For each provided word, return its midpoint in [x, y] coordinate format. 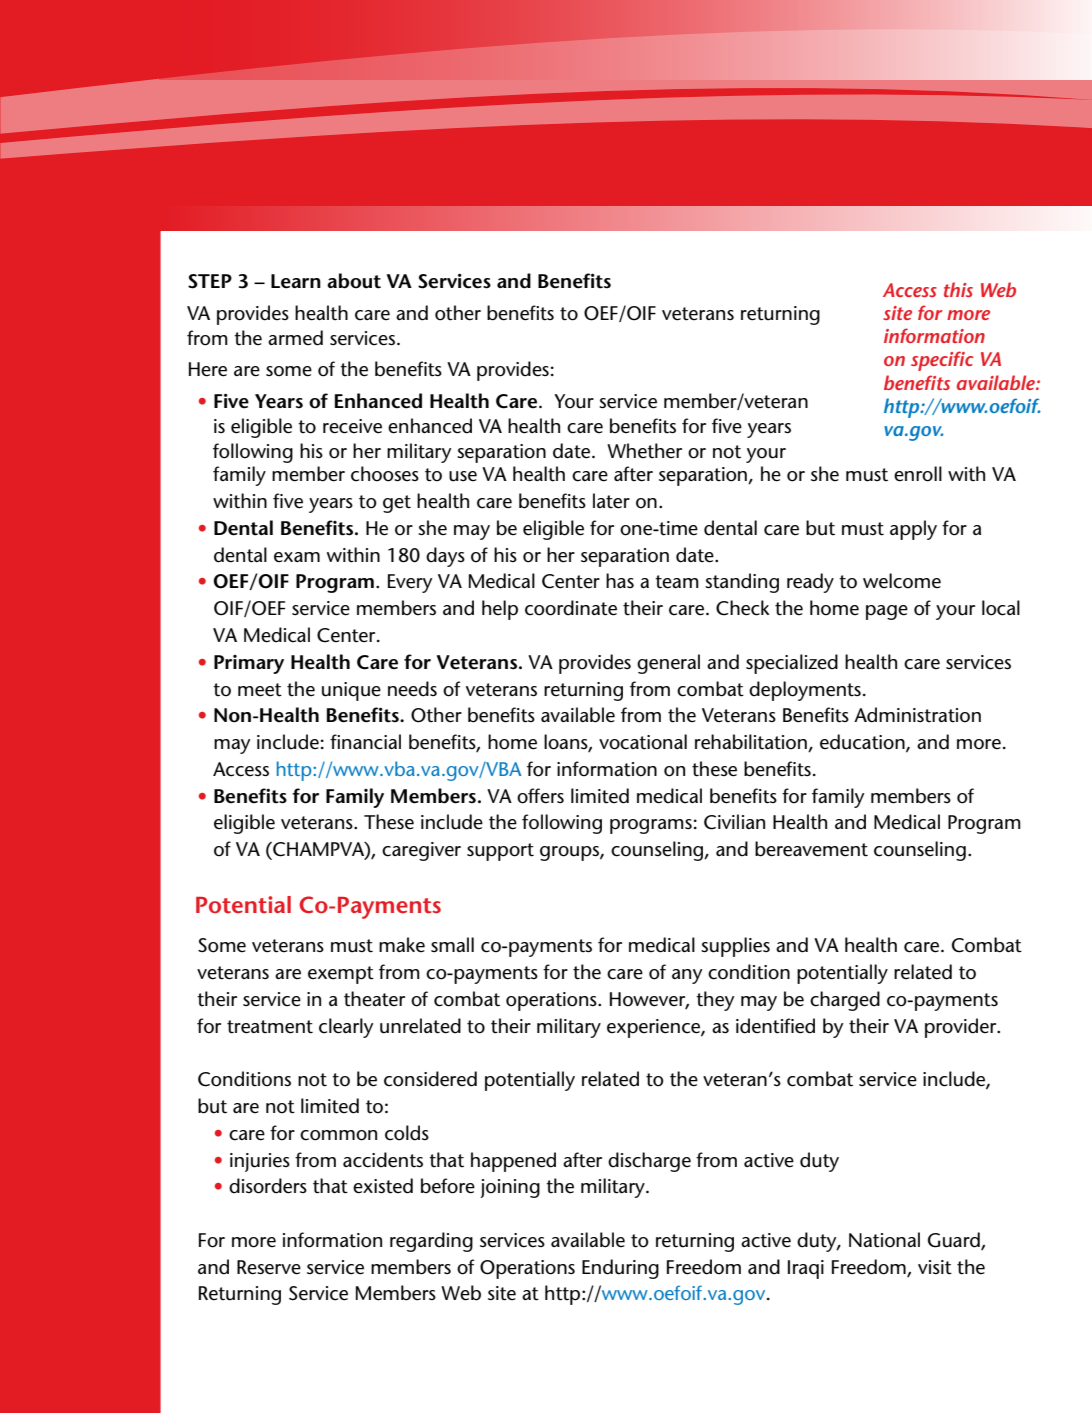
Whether [644, 451]
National [884, 1240]
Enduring [620, 1269]
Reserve [269, 1267]
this [958, 289]
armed [295, 338]
